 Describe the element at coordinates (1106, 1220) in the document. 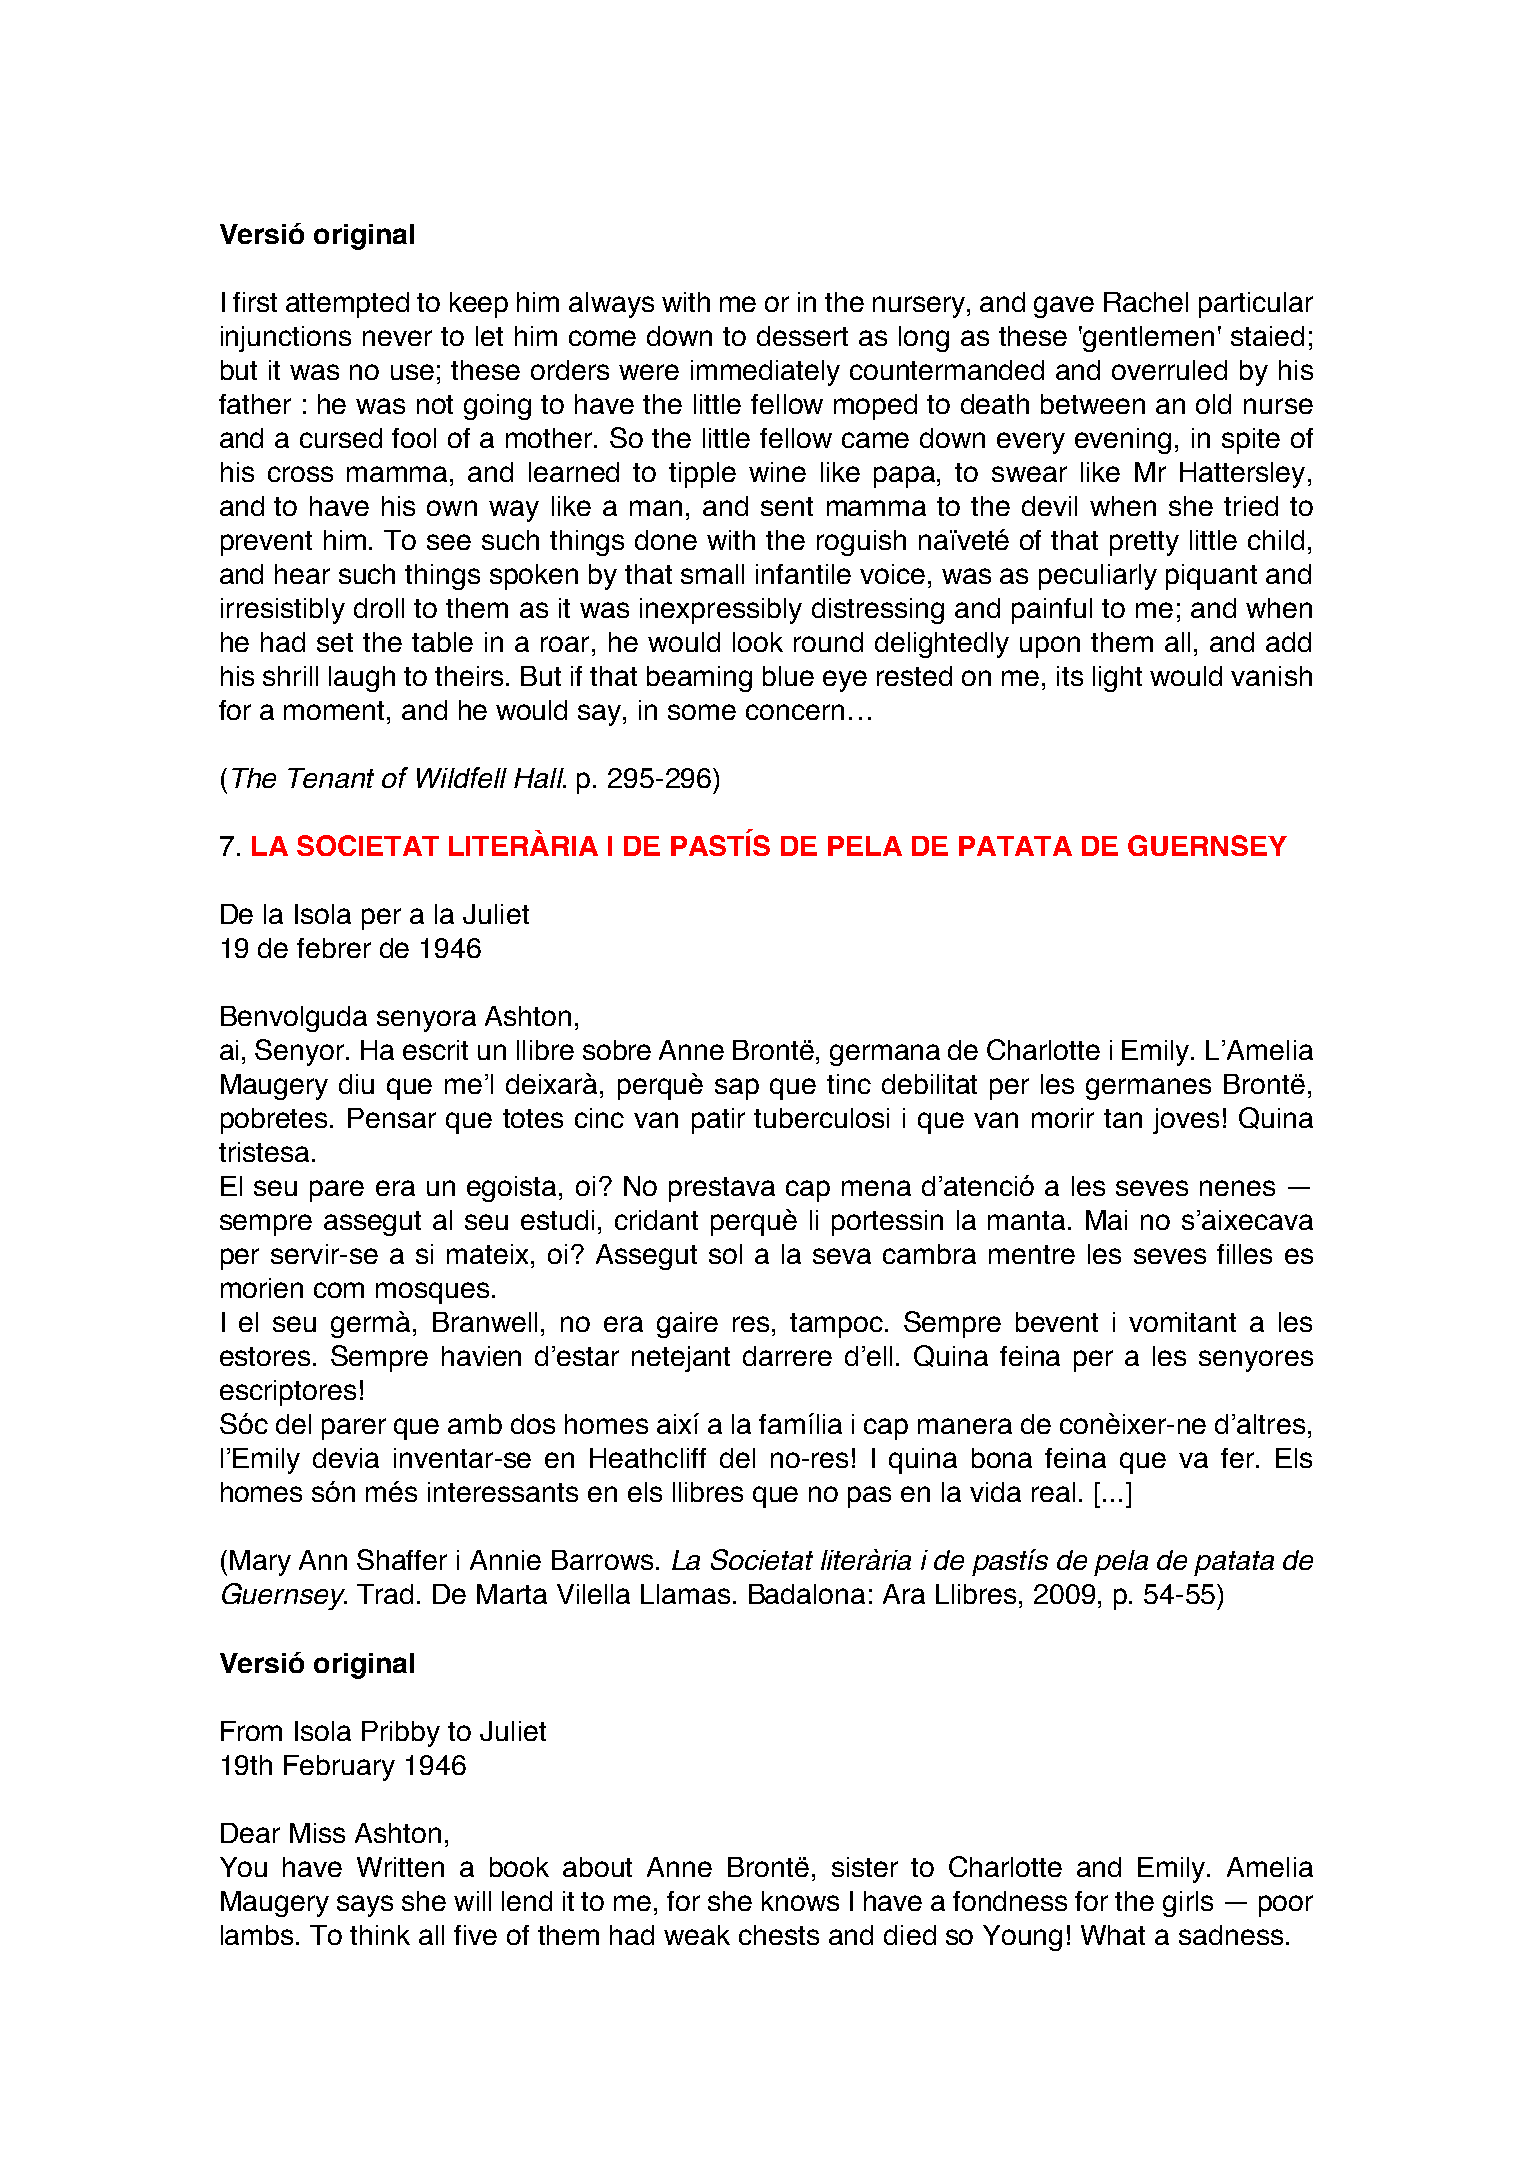

I see `Mai` at that location.
